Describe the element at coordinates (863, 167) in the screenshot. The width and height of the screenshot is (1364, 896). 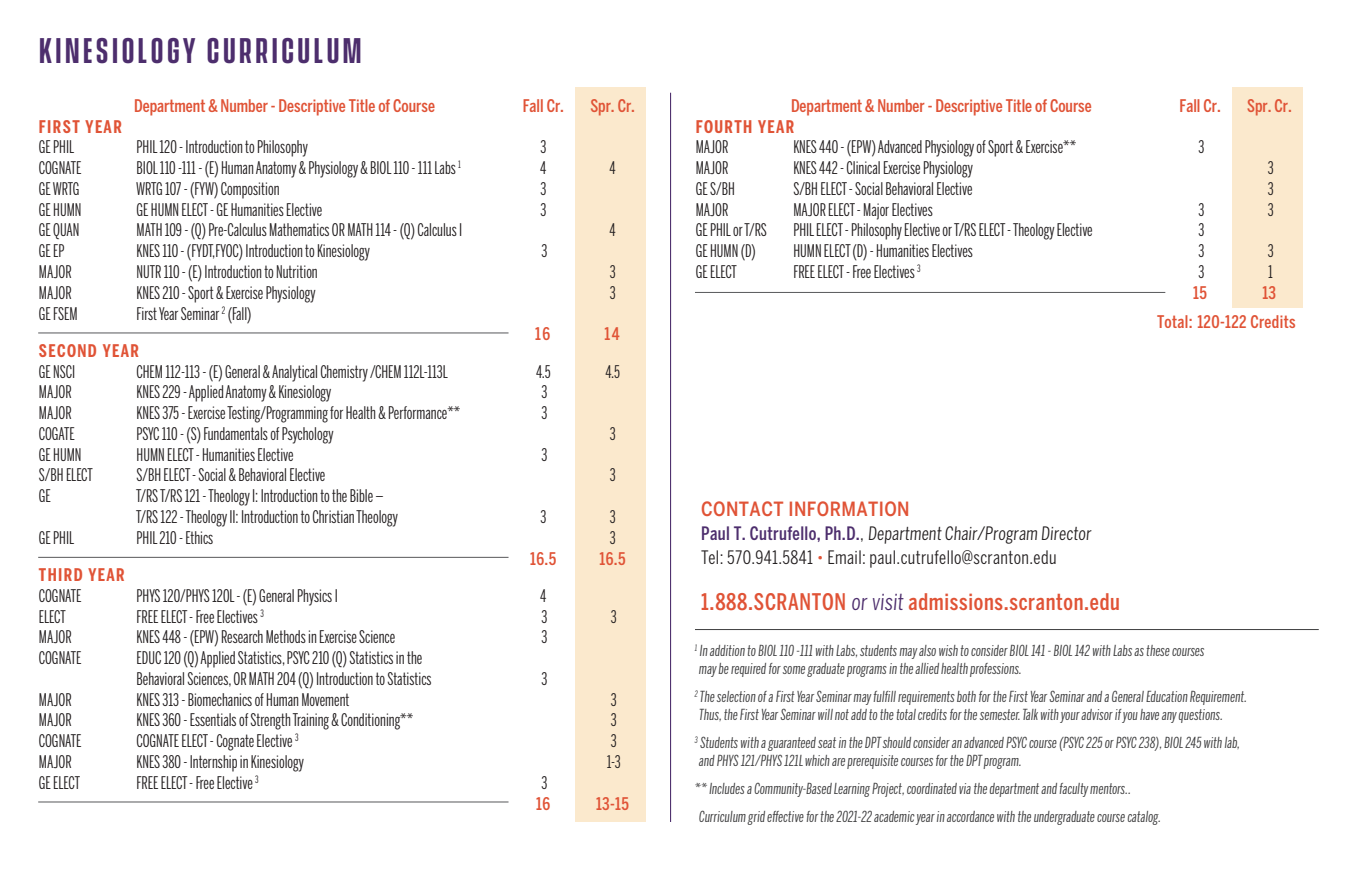
I see `Clinical` at that location.
